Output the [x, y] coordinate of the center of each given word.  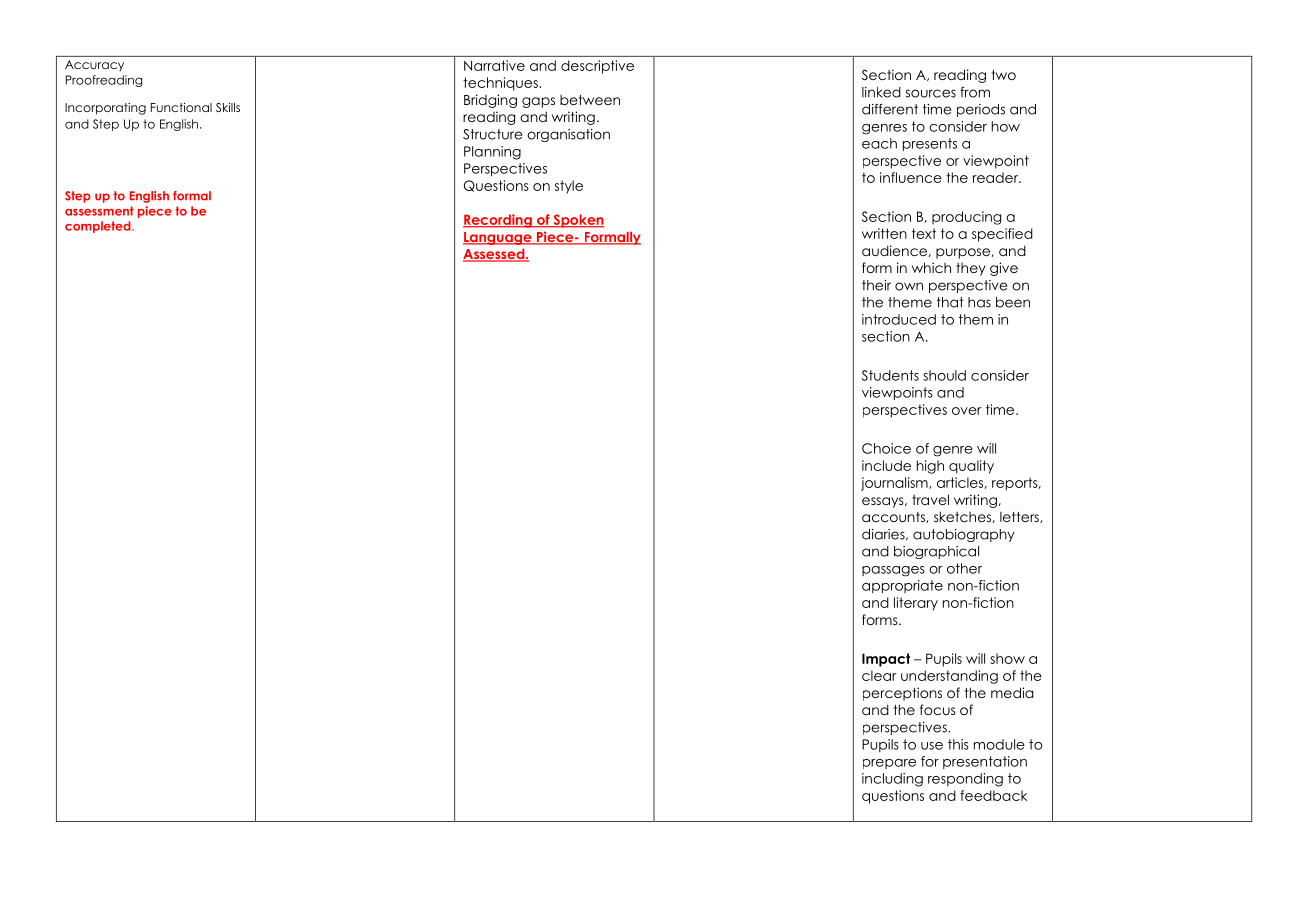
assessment [99, 211]
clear [879, 675]
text [924, 233]
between [590, 100]
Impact [886, 660]
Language [498, 238]
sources [931, 93]
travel [930, 499]
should [944, 375]
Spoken [577, 221]
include [886, 465]
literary [916, 603]
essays [884, 502]
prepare [889, 764]
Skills [228, 107]
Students [890, 375]
